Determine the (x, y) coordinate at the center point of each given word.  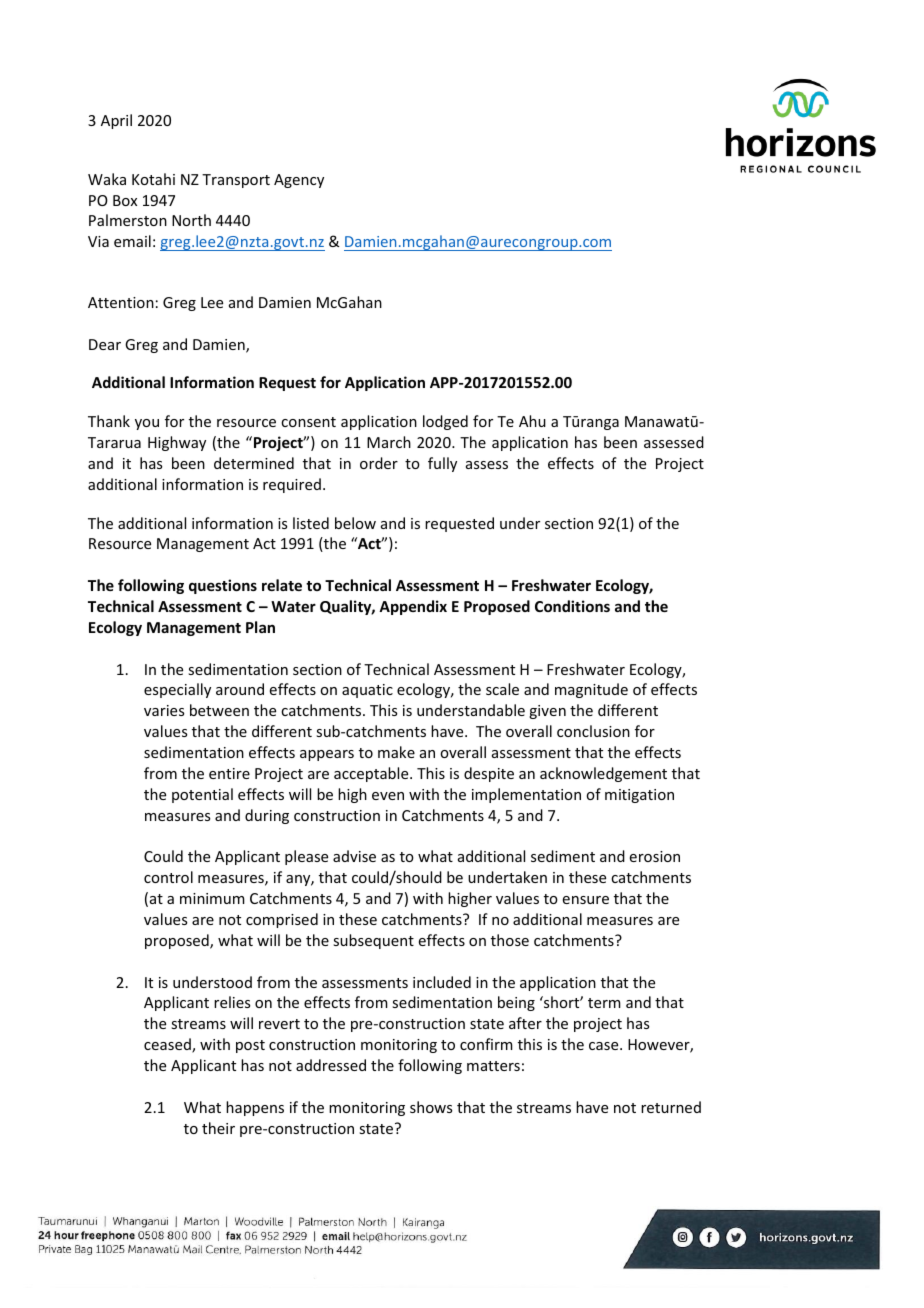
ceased (168, 1045)
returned (671, 1107)
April (116, 121)
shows (431, 1107)
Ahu (532, 421)
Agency (299, 181)
